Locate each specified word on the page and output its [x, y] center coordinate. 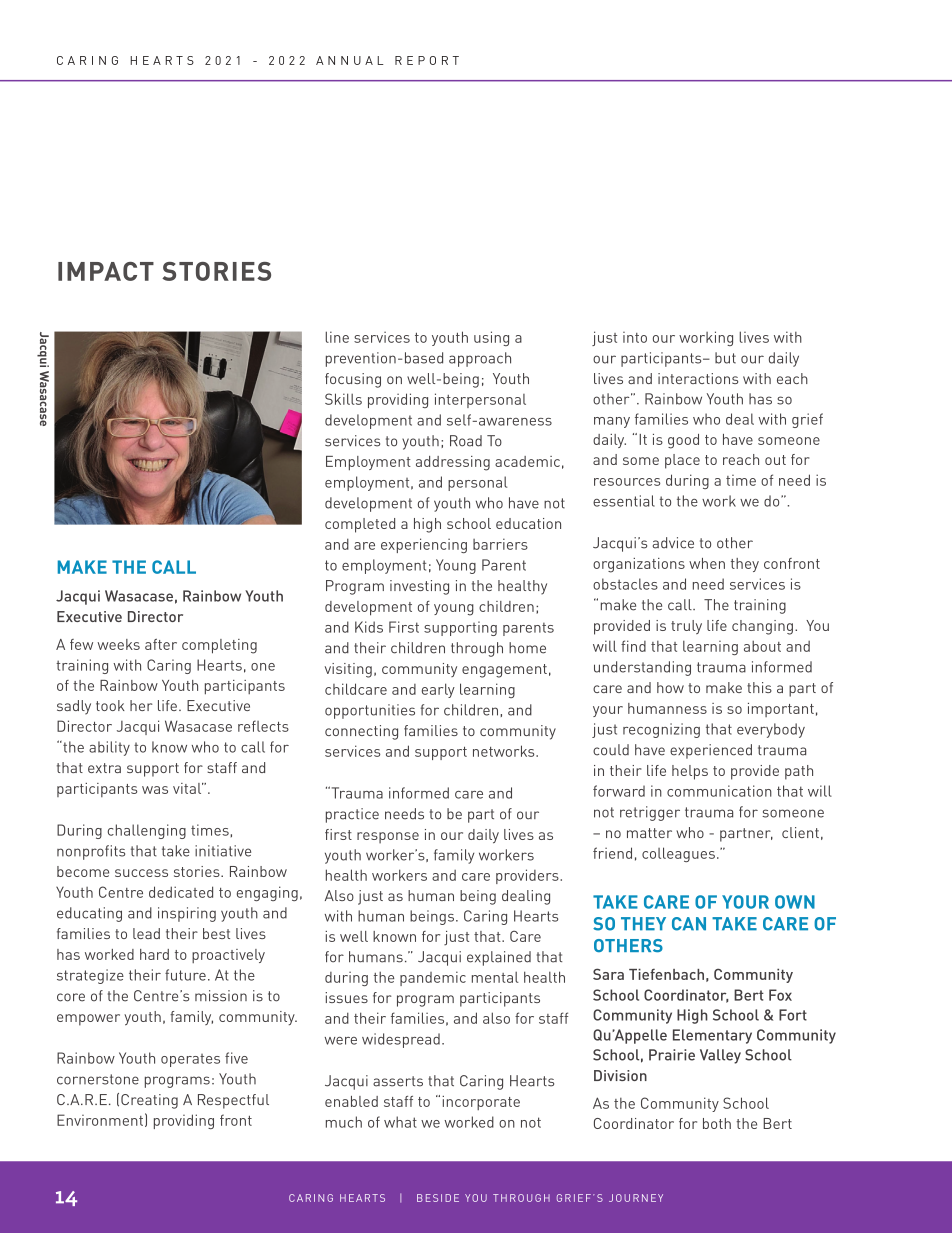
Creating [149, 1101]
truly [686, 627]
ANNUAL [349, 60]
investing [419, 587]
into [635, 337]
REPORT [427, 60]
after [161, 644]
